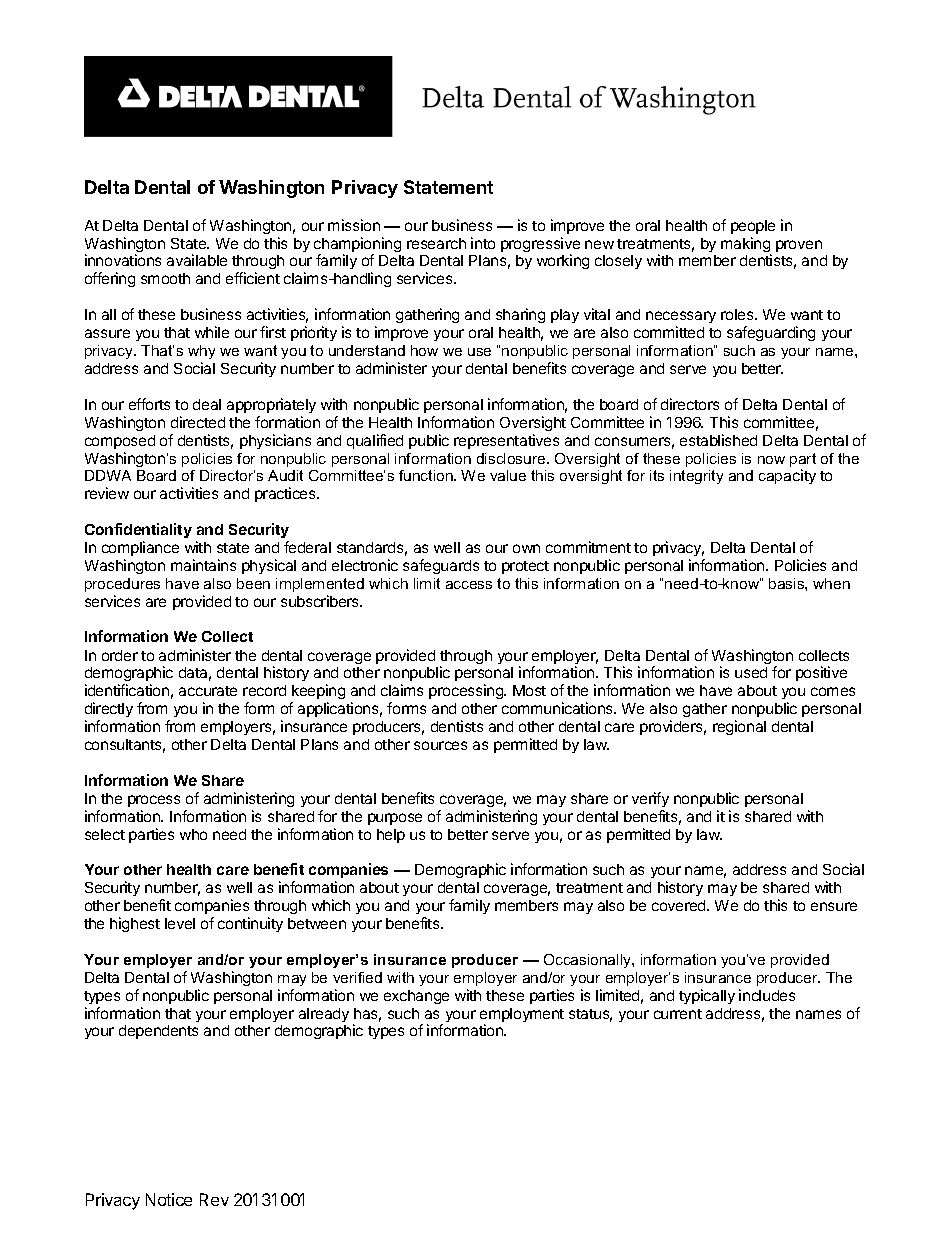  Describe the element at coordinates (107, 493) in the screenshot. I see `review` at that location.
